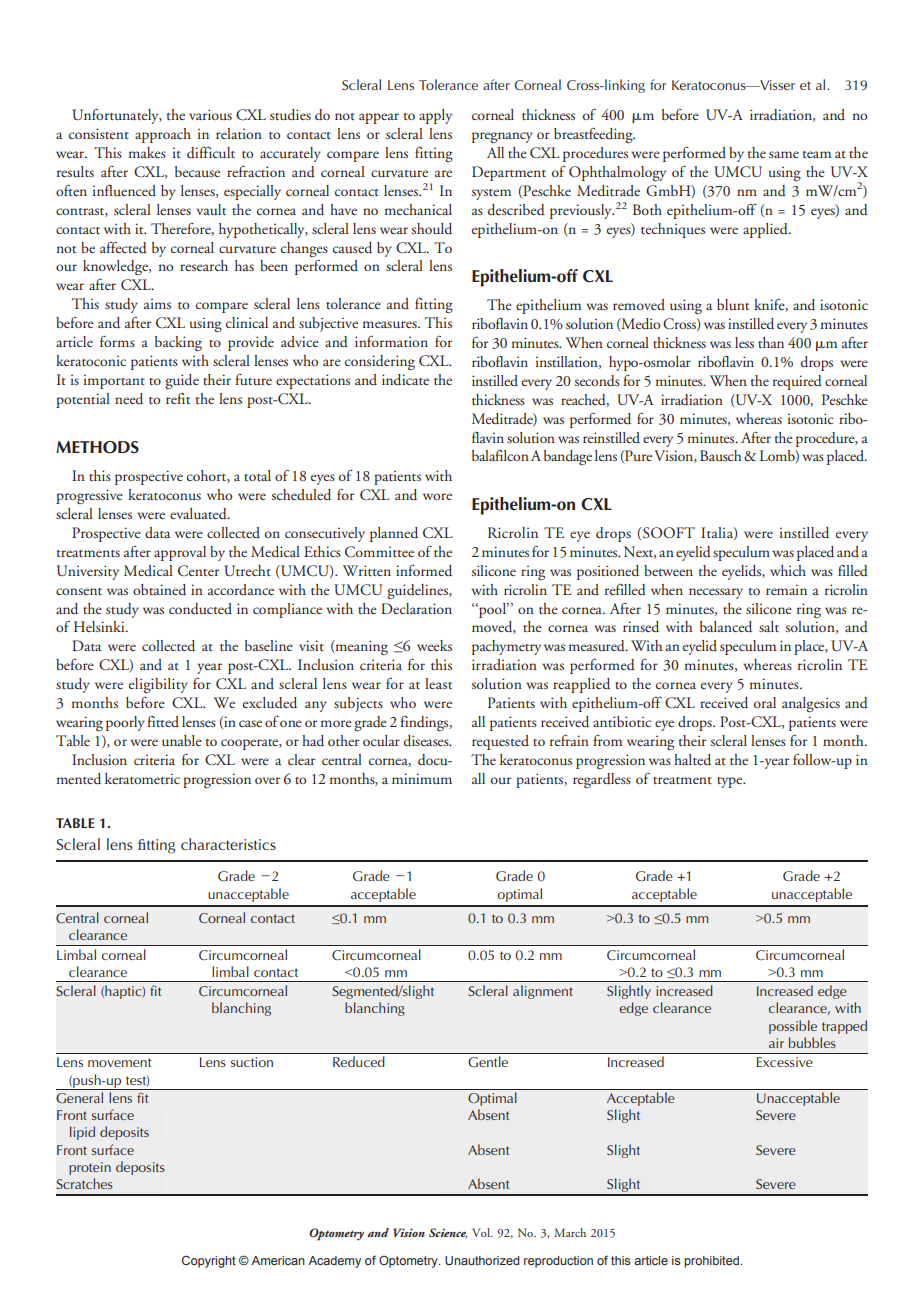 The width and height of the document is (924, 1308). I want to click on wore, so click(437, 496).
